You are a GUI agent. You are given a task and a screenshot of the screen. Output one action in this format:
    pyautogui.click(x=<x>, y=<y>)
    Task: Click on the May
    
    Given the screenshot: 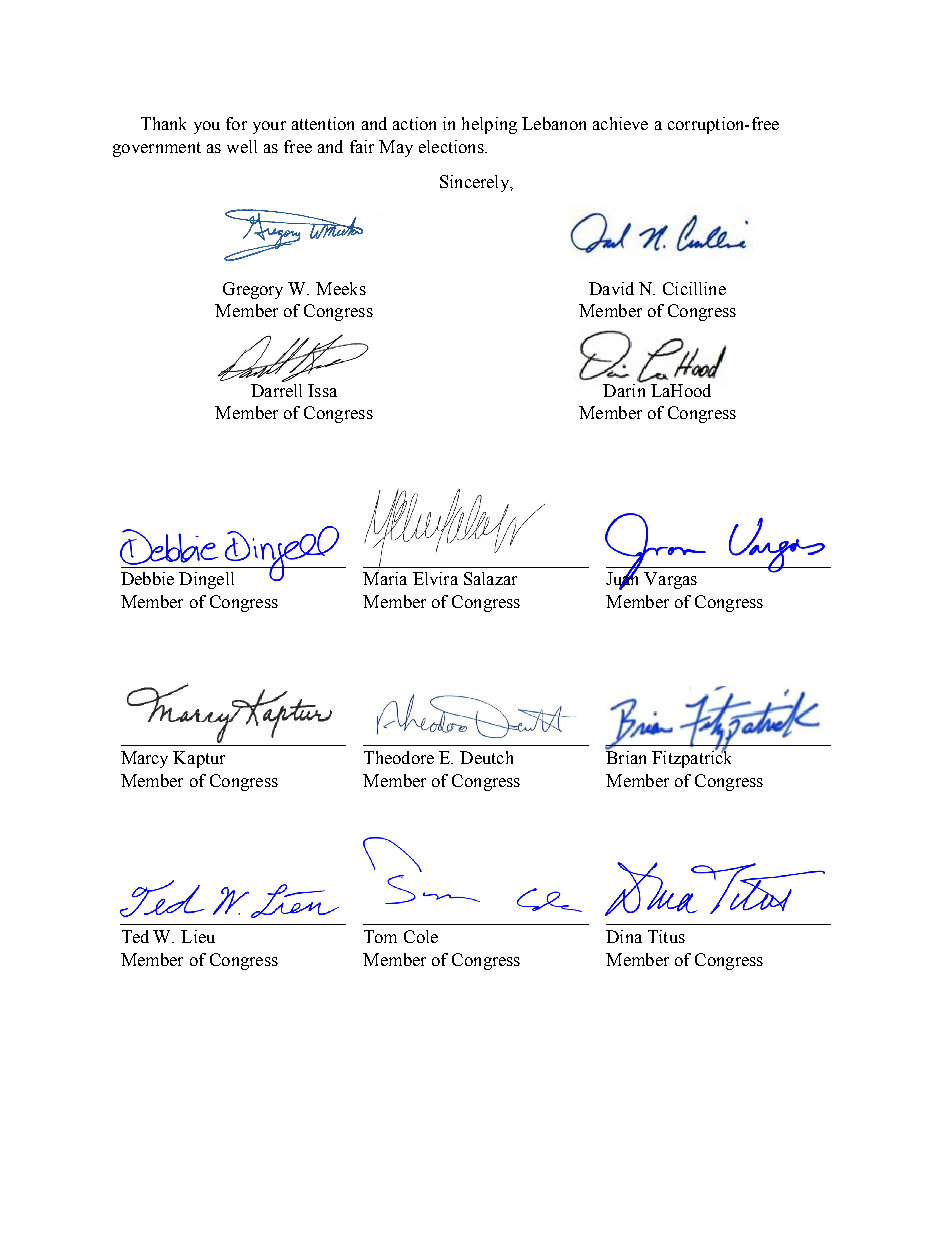 What is the action you would take?
    pyautogui.click(x=396, y=148)
